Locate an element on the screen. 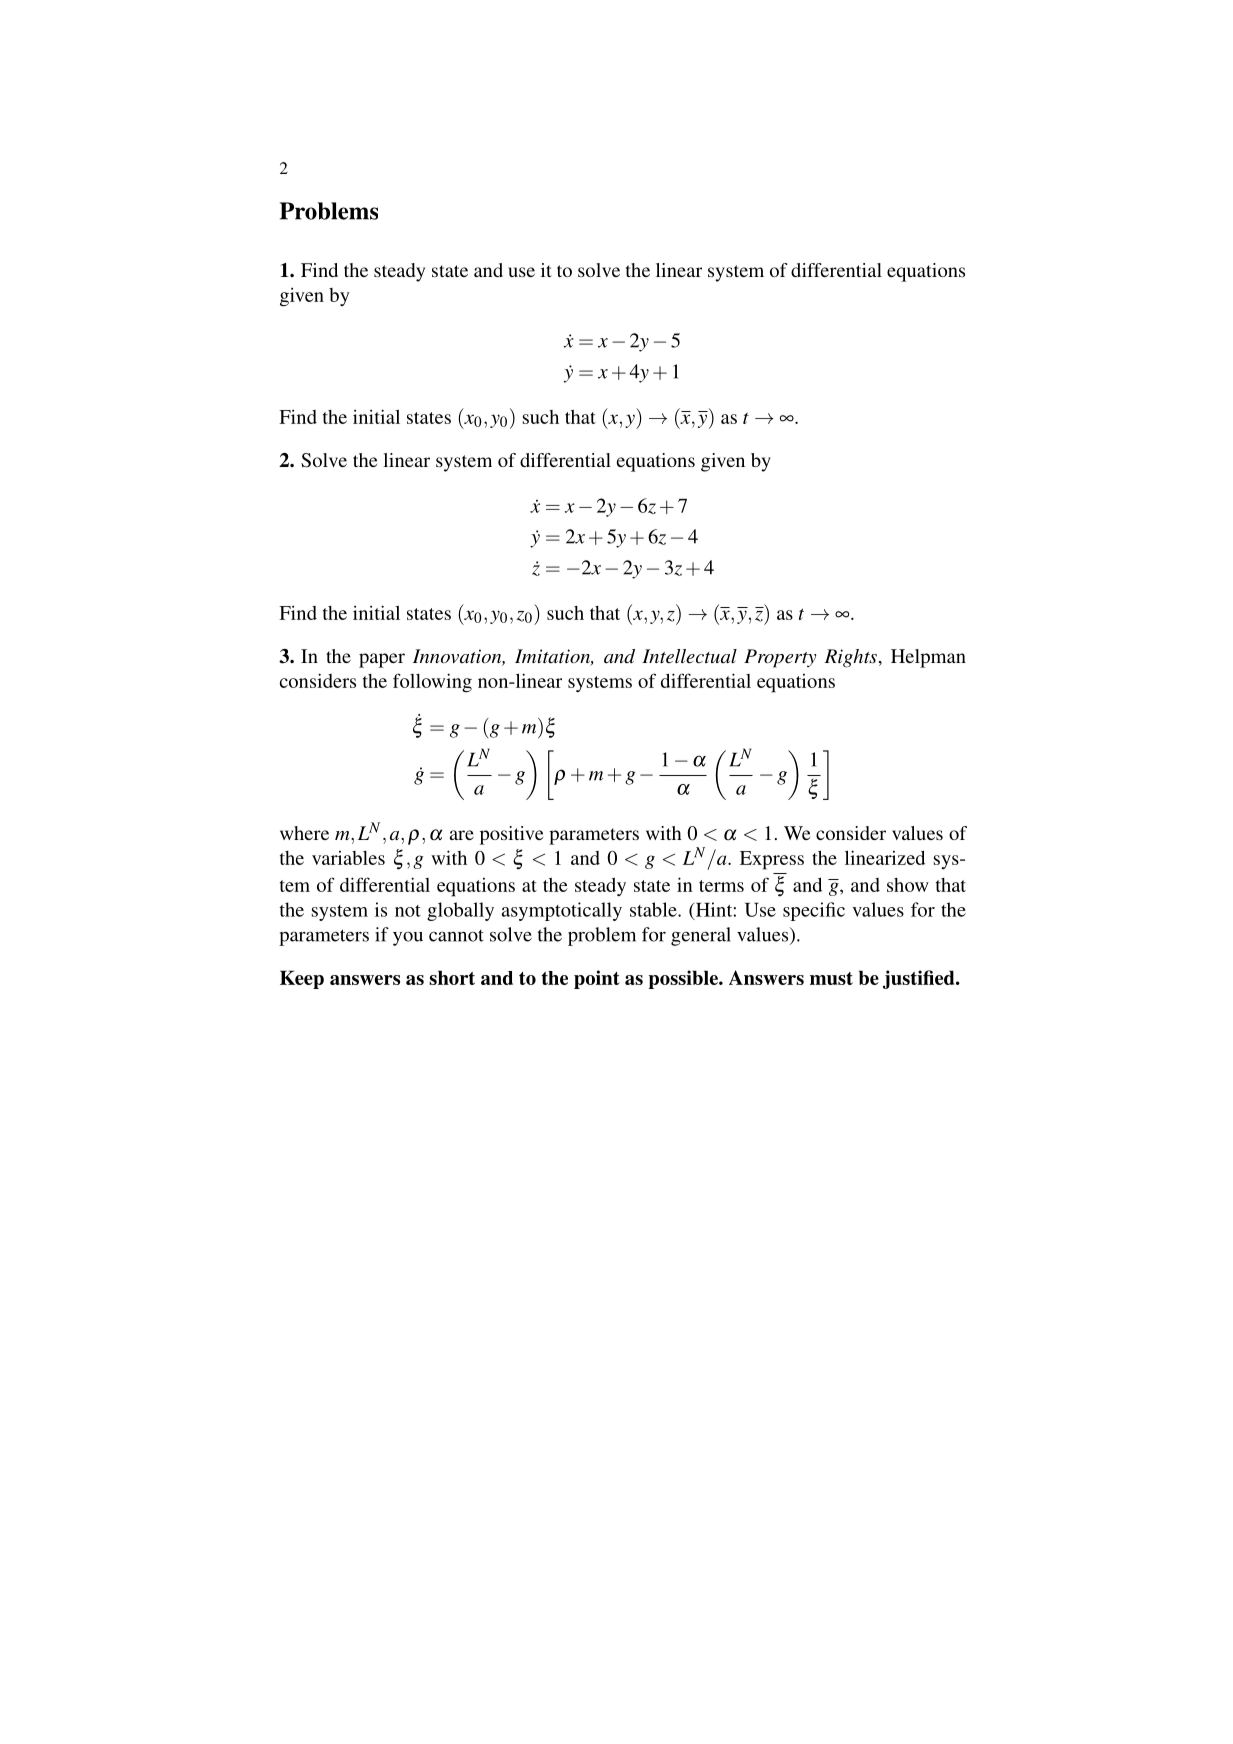 The image size is (1233, 1744). positive is located at coordinates (511, 835).
